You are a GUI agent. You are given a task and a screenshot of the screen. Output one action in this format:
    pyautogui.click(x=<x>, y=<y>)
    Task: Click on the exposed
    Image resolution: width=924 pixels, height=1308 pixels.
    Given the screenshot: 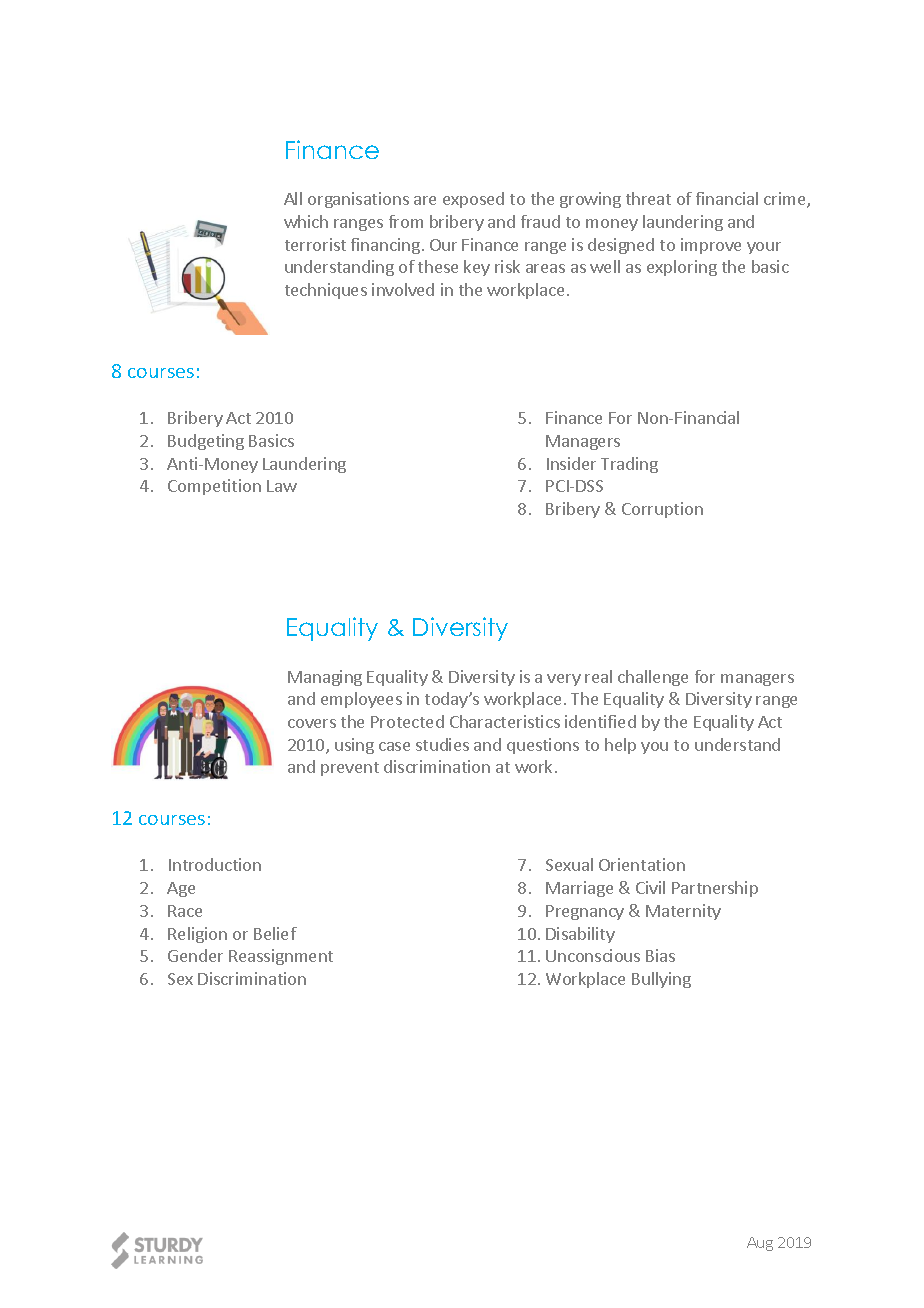 What is the action you would take?
    pyautogui.click(x=473, y=200)
